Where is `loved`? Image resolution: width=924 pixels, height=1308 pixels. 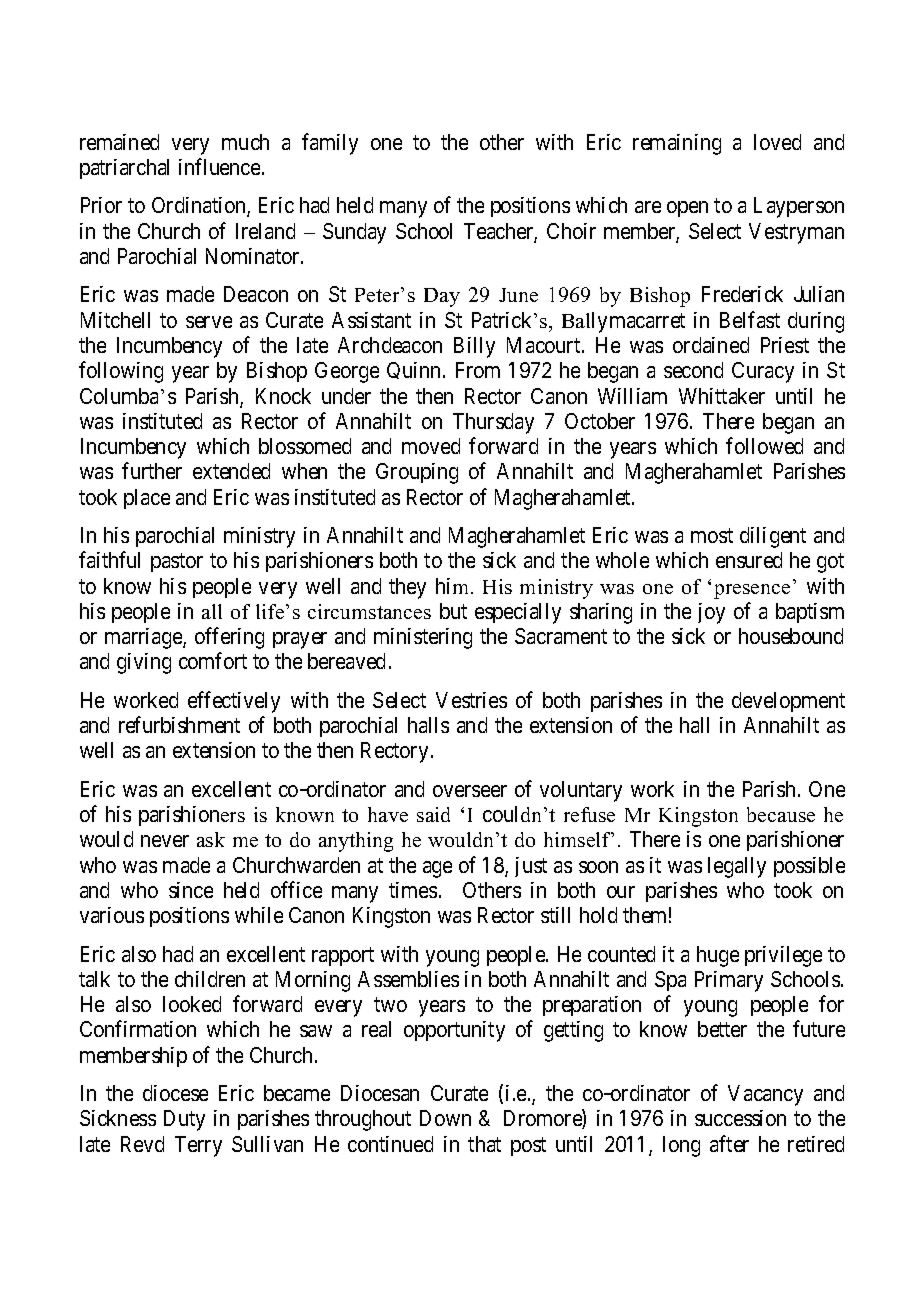 loved is located at coordinates (777, 142).
